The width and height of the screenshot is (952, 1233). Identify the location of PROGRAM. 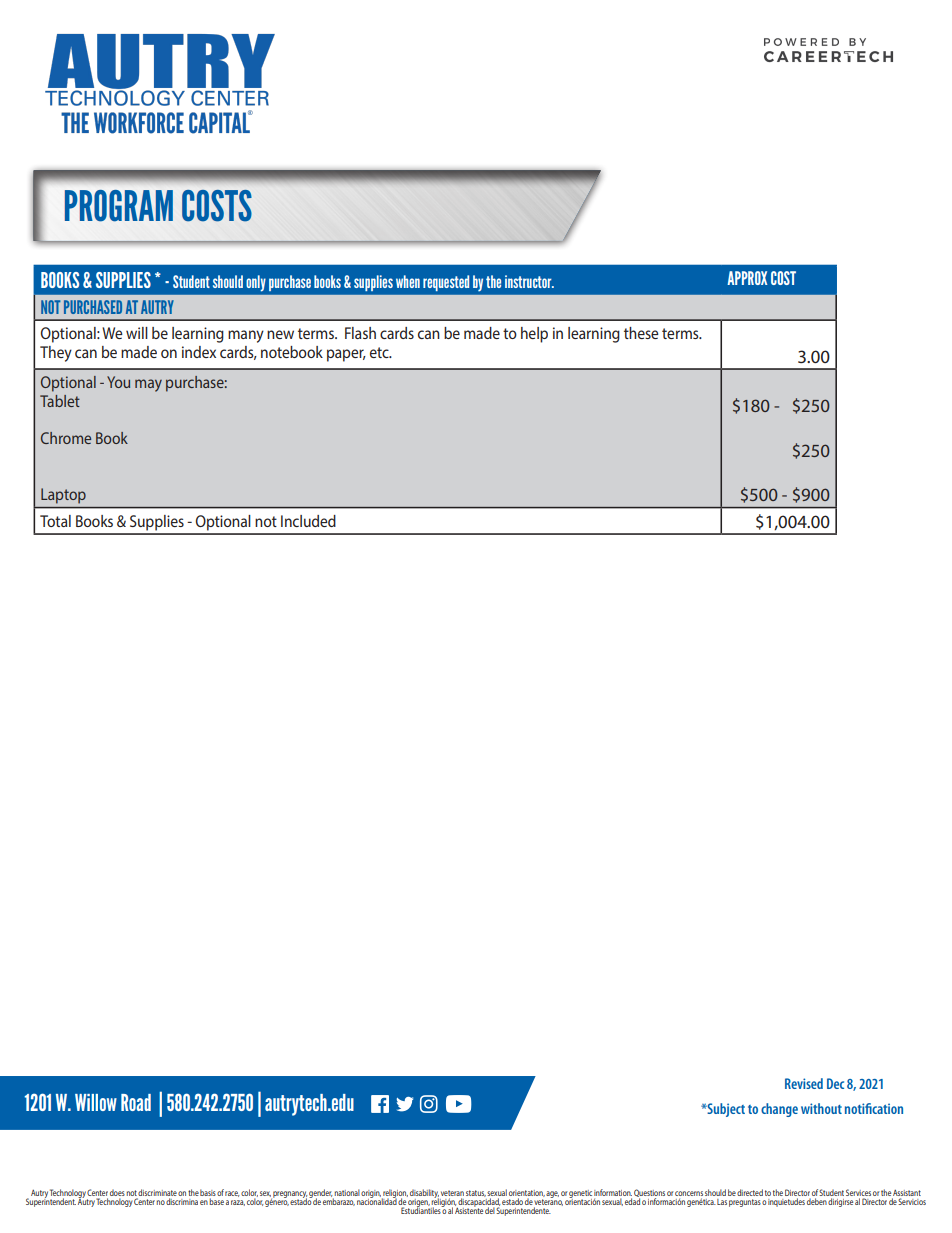
(119, 206).
